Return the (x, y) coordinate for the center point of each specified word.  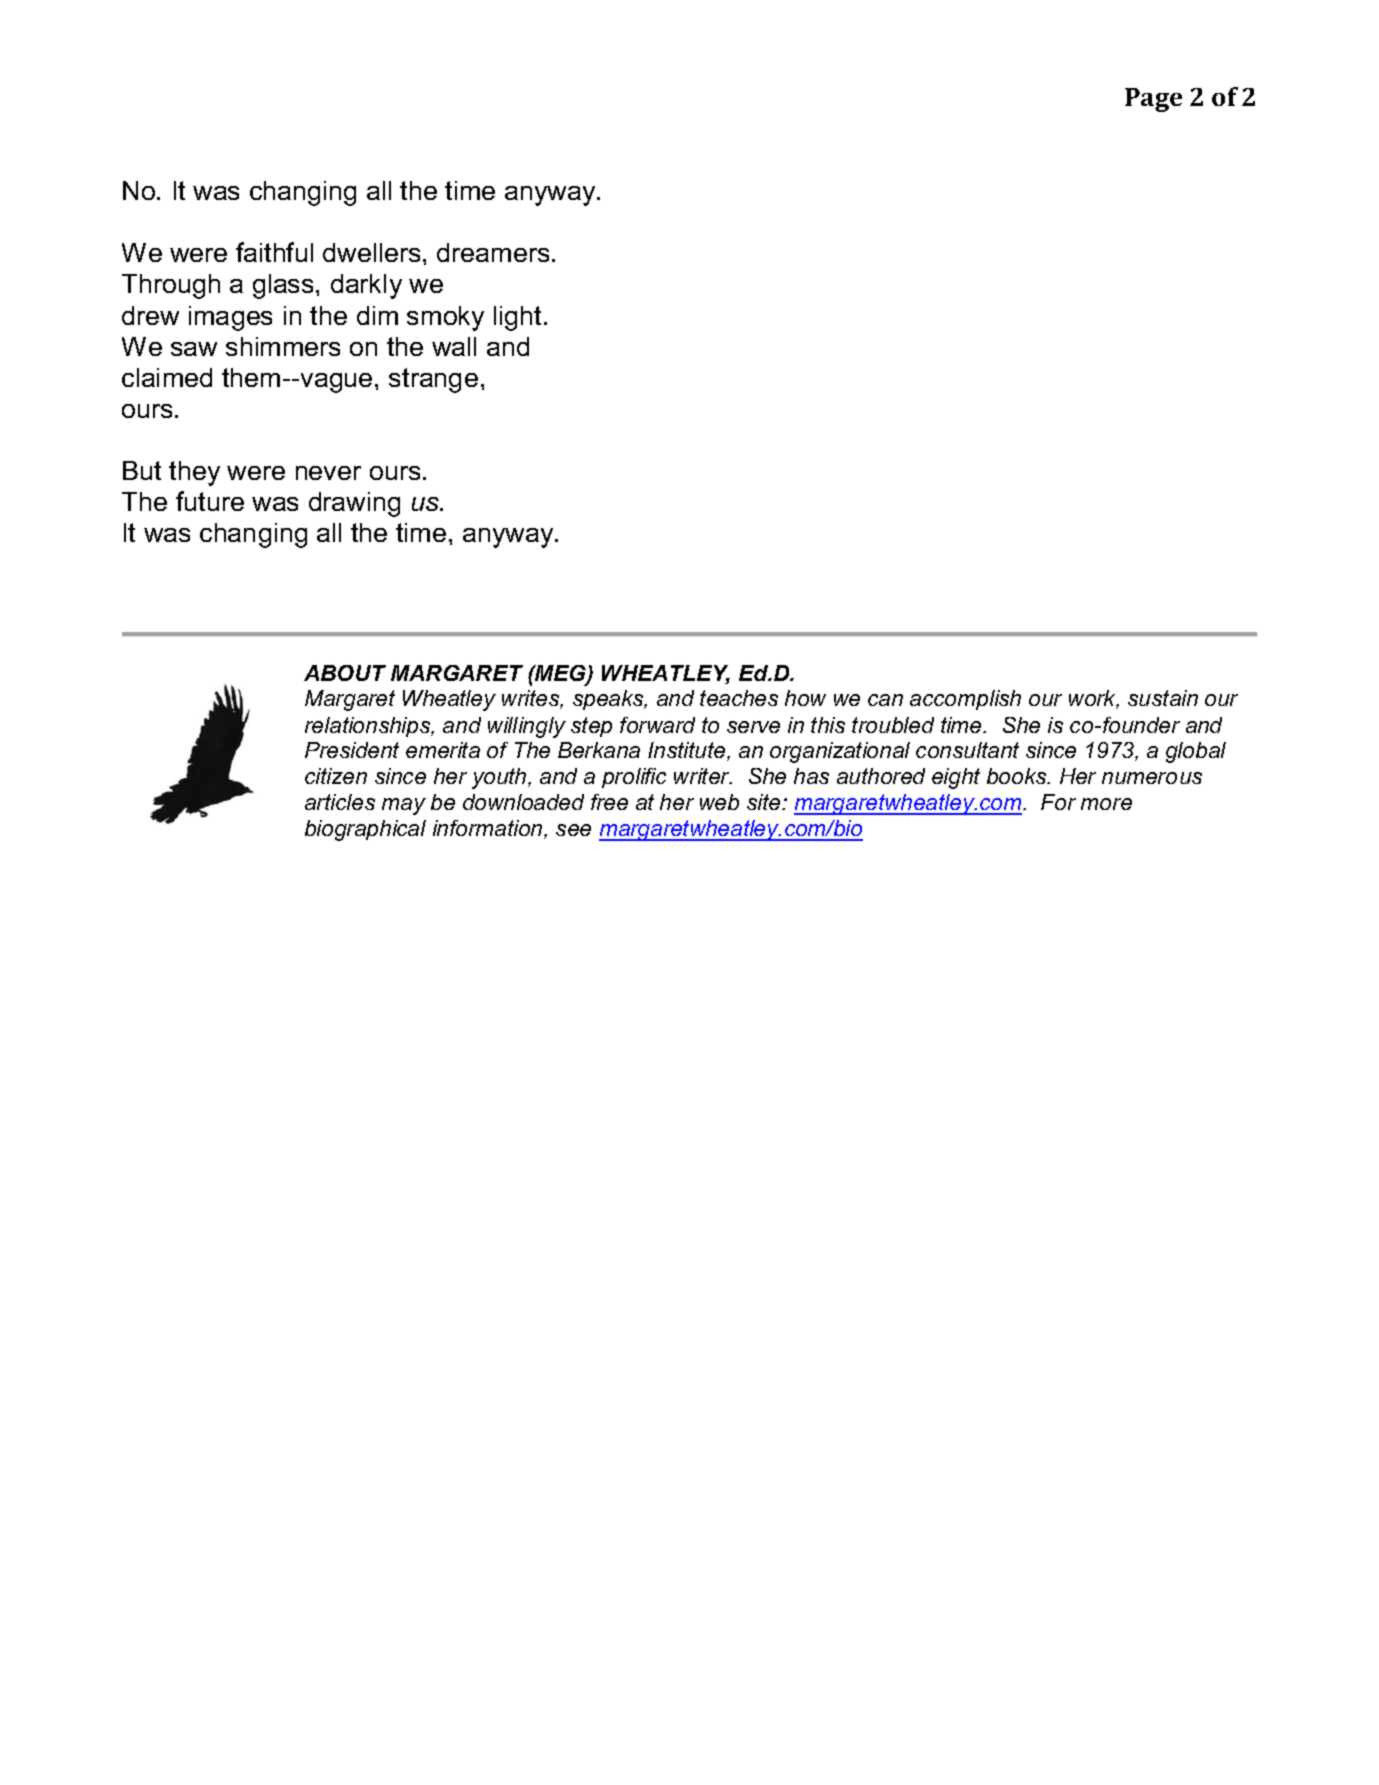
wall (454, 346)
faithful (274, 252)
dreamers (493, 252)
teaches (739, 698)
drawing (354, 504)
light (517, 318)
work (1094, 699)
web (719, 802)
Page (1153, 100)
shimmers (283, 346)
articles (340, 802)
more (1106, 804)
